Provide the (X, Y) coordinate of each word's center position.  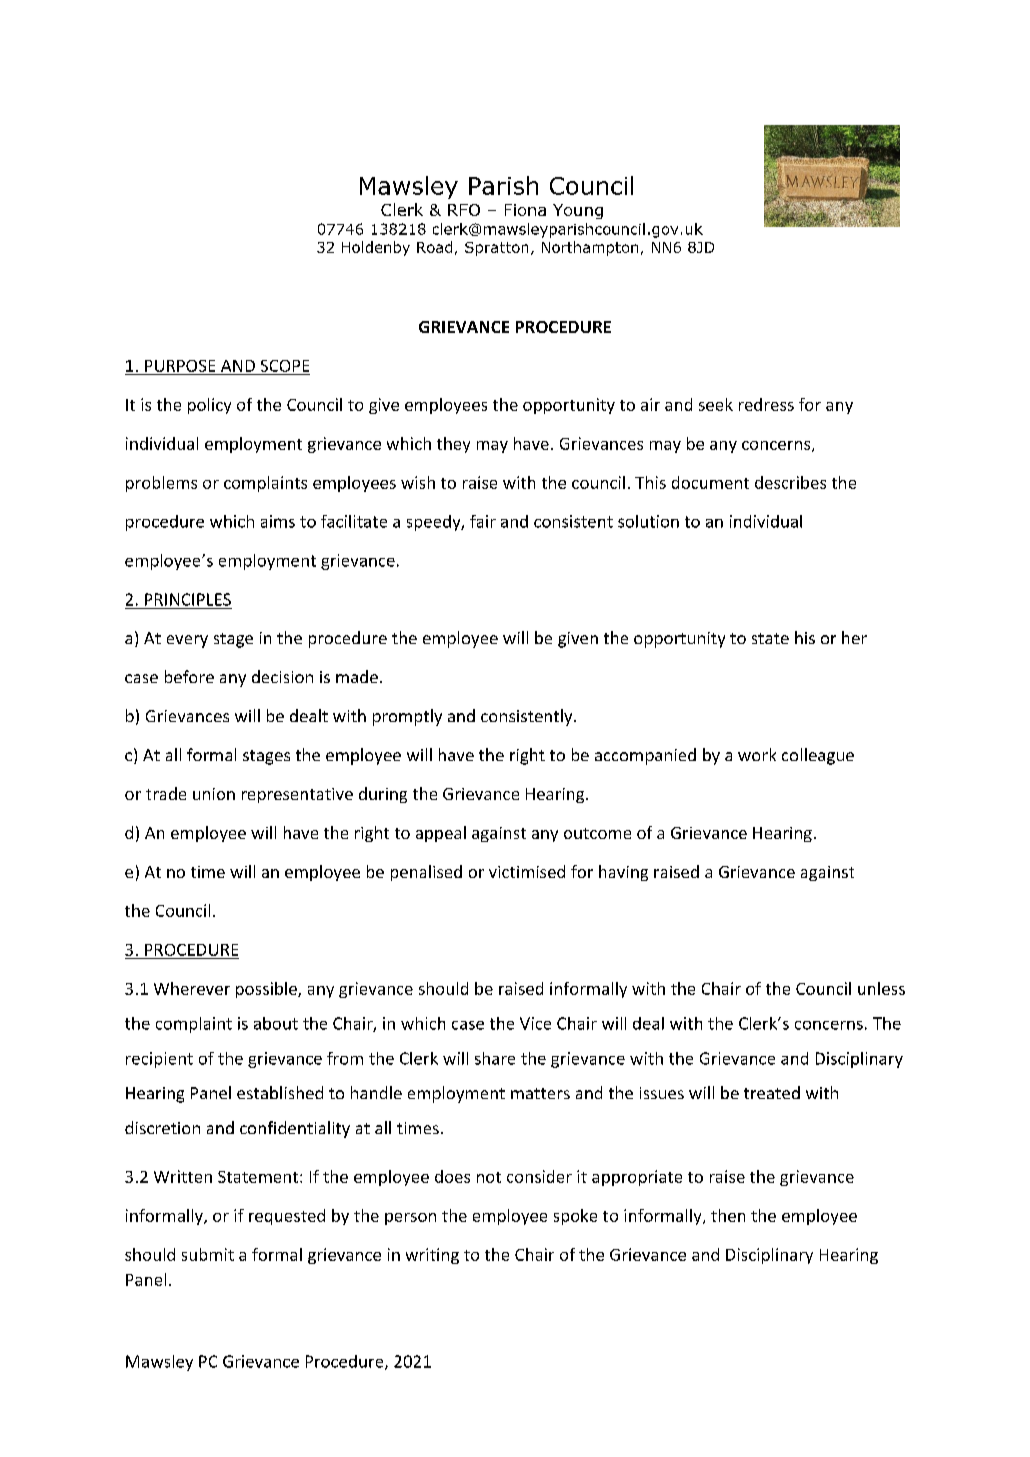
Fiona (525, 210)
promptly (407, 717)
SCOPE (285, 366)
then (728, 1215)
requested (287, 1217)
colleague (818, 756)
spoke (575, 1217)
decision (282, 676)
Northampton (590, 248)
